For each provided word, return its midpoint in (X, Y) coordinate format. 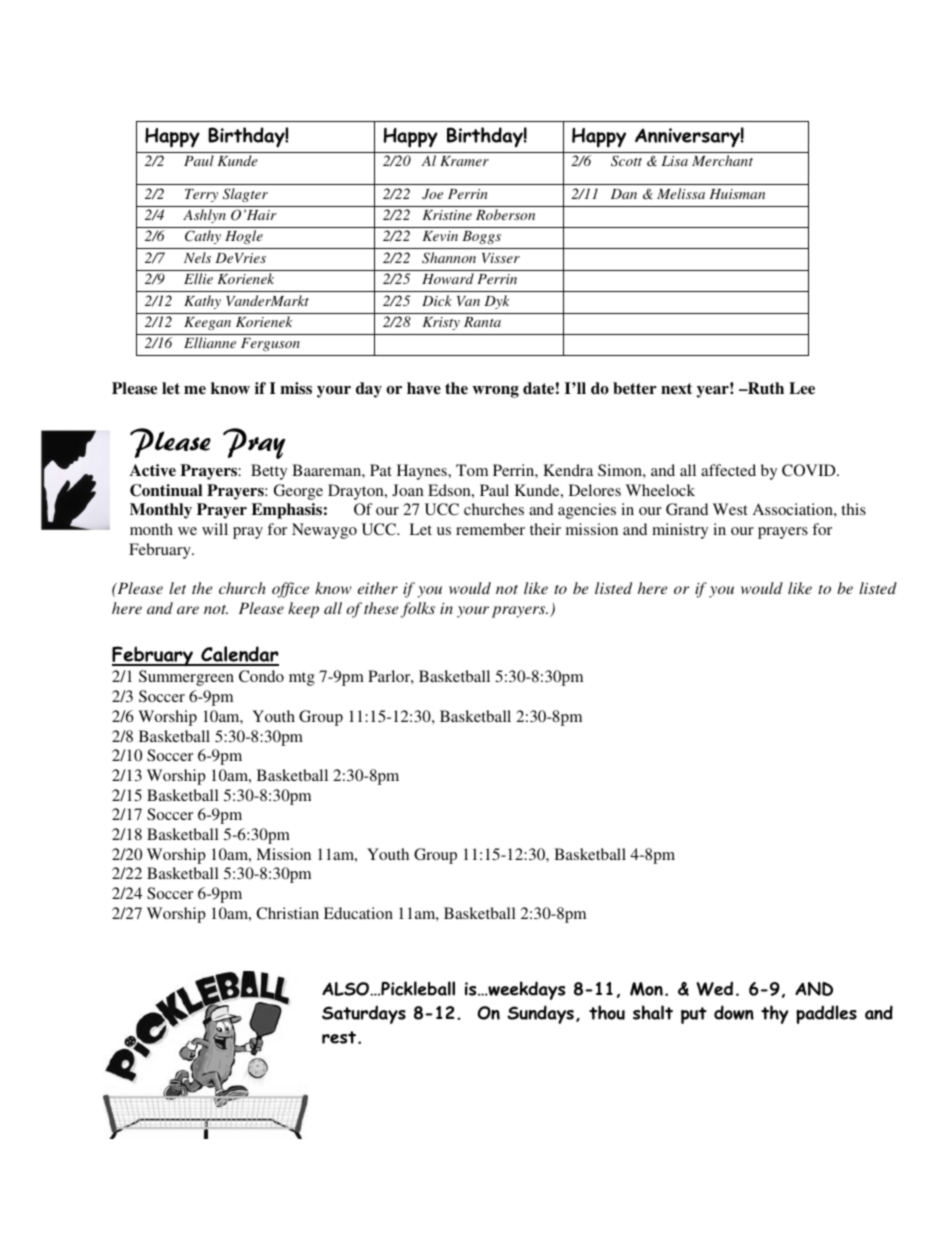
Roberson (505, 214)
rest (340, 1037)
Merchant (722, 160)
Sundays (540, 1014)
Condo (261, 676)
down (734, 1012)
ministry (680, 531)
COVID (810, 470)
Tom (472, 470)
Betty (269, 472)
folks (418, 610)
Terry (201, 195)
